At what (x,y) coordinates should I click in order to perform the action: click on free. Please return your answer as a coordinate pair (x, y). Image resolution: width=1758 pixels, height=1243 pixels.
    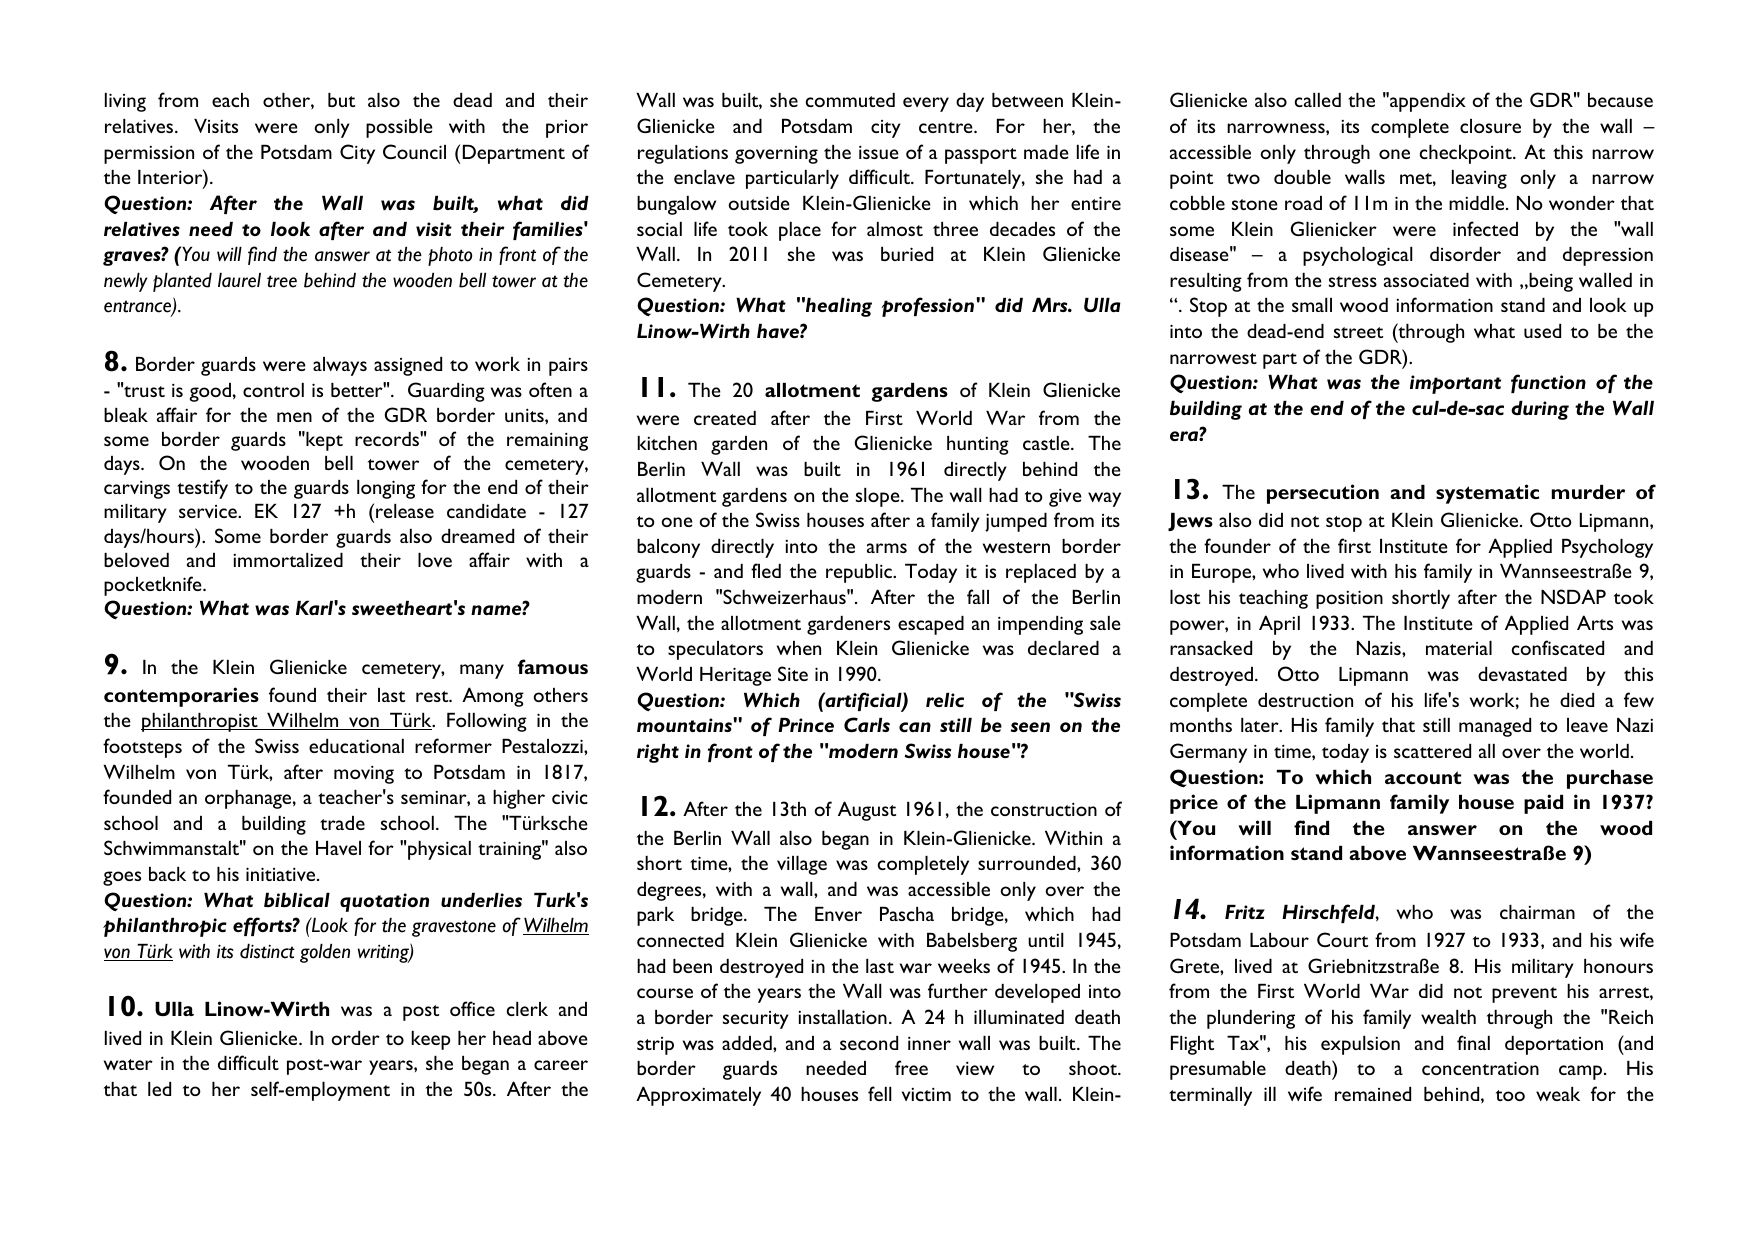
    Looking at the image, I should click on (911, 1067).
